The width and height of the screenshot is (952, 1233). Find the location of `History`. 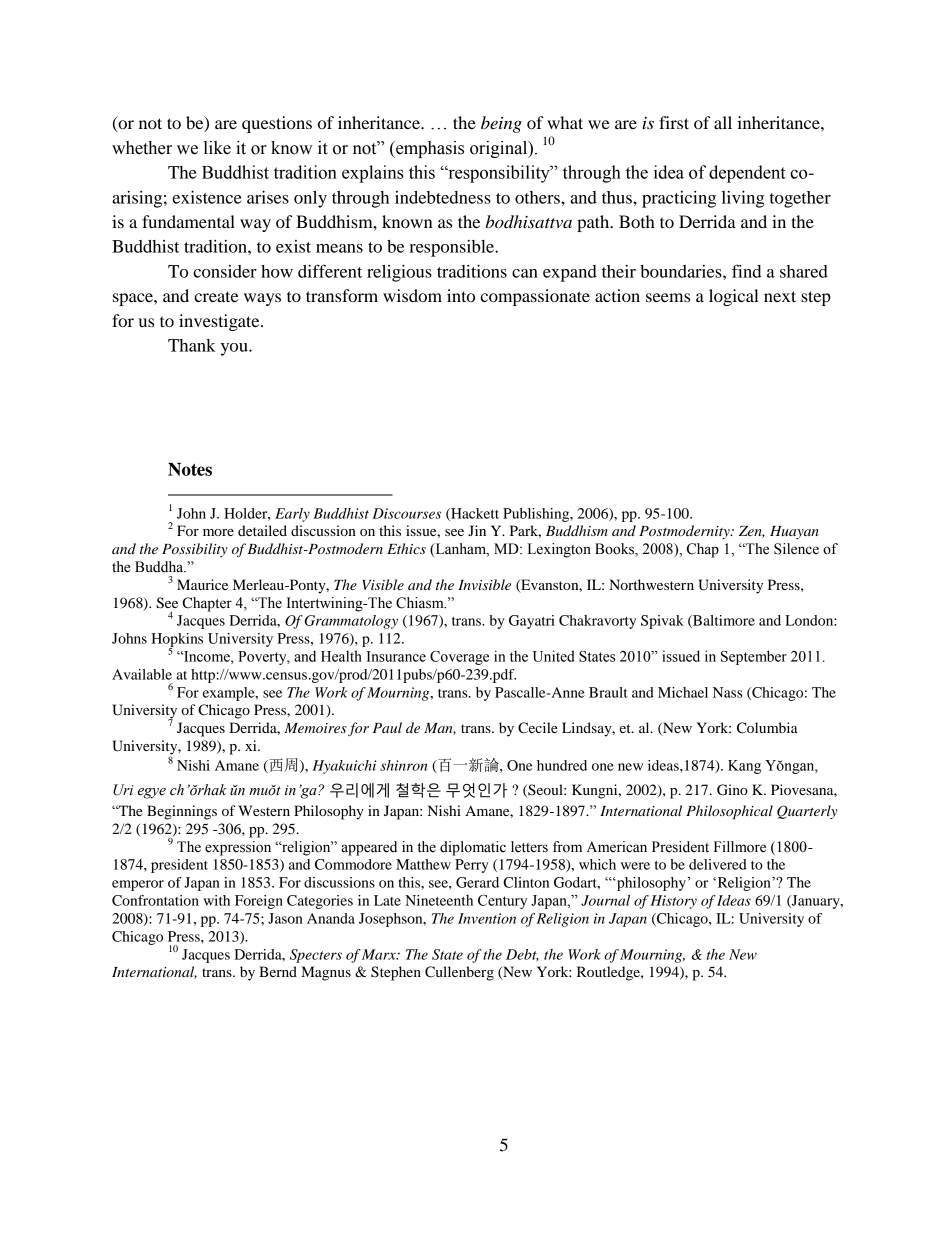

History is located at coordinates (673, 902).
